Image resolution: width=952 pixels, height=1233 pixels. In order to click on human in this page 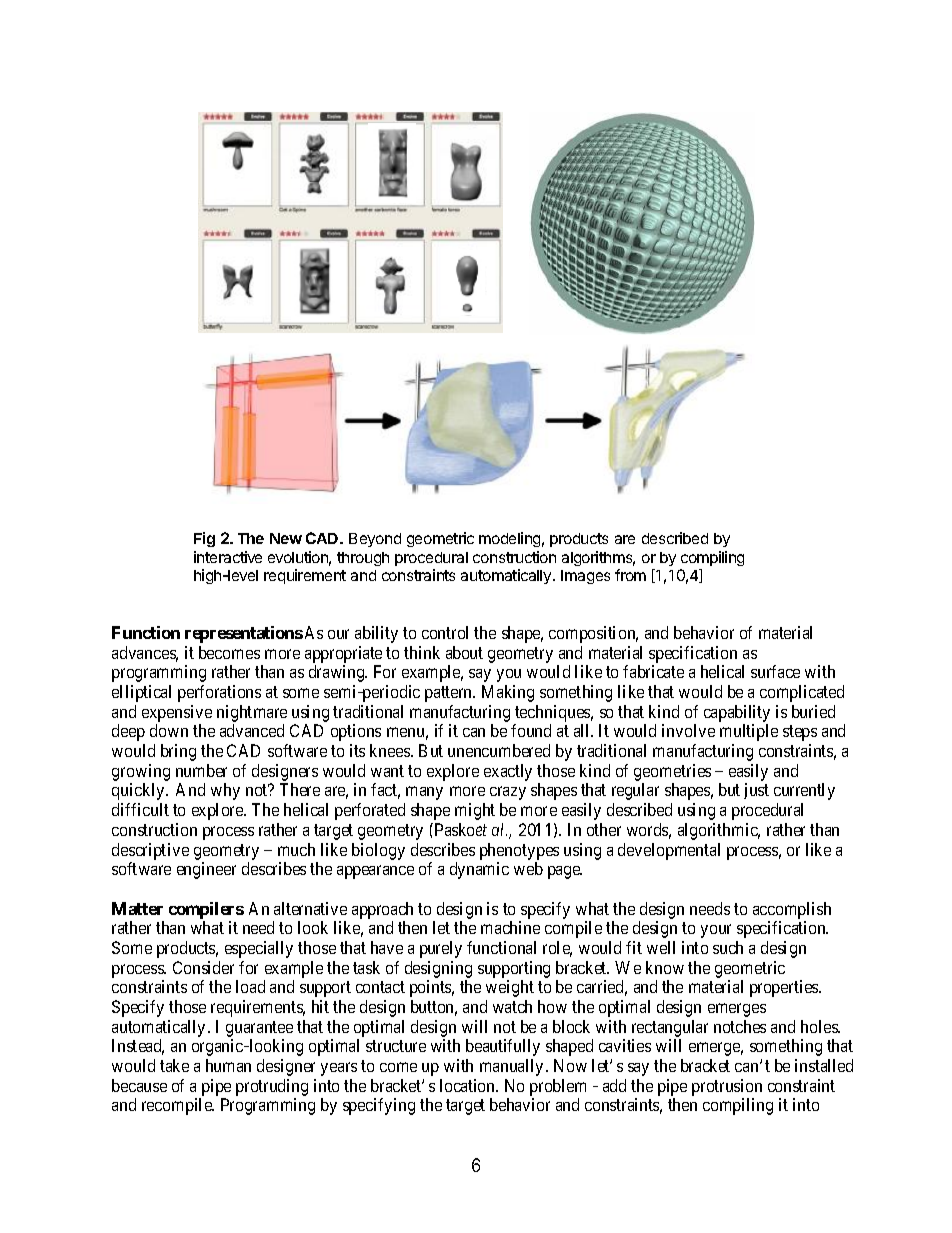, I will do `click(228, 1065)`.
